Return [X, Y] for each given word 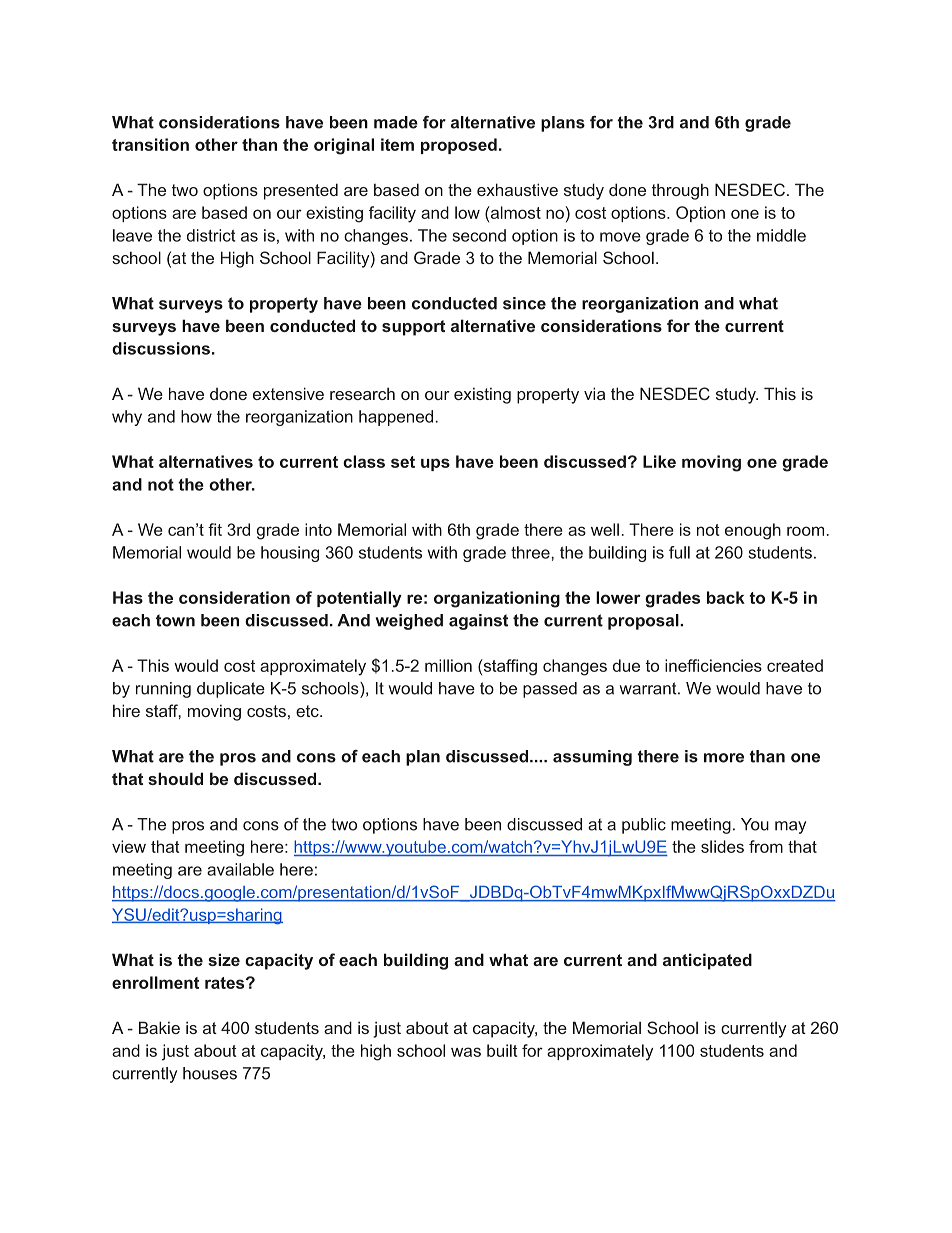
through [680, 191]
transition [150, 144]
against [478, 622]
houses [210, 1073]
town [175, 620]
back [726, 597]
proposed [459, 146]
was [466, 1052]
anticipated [707, 961]
